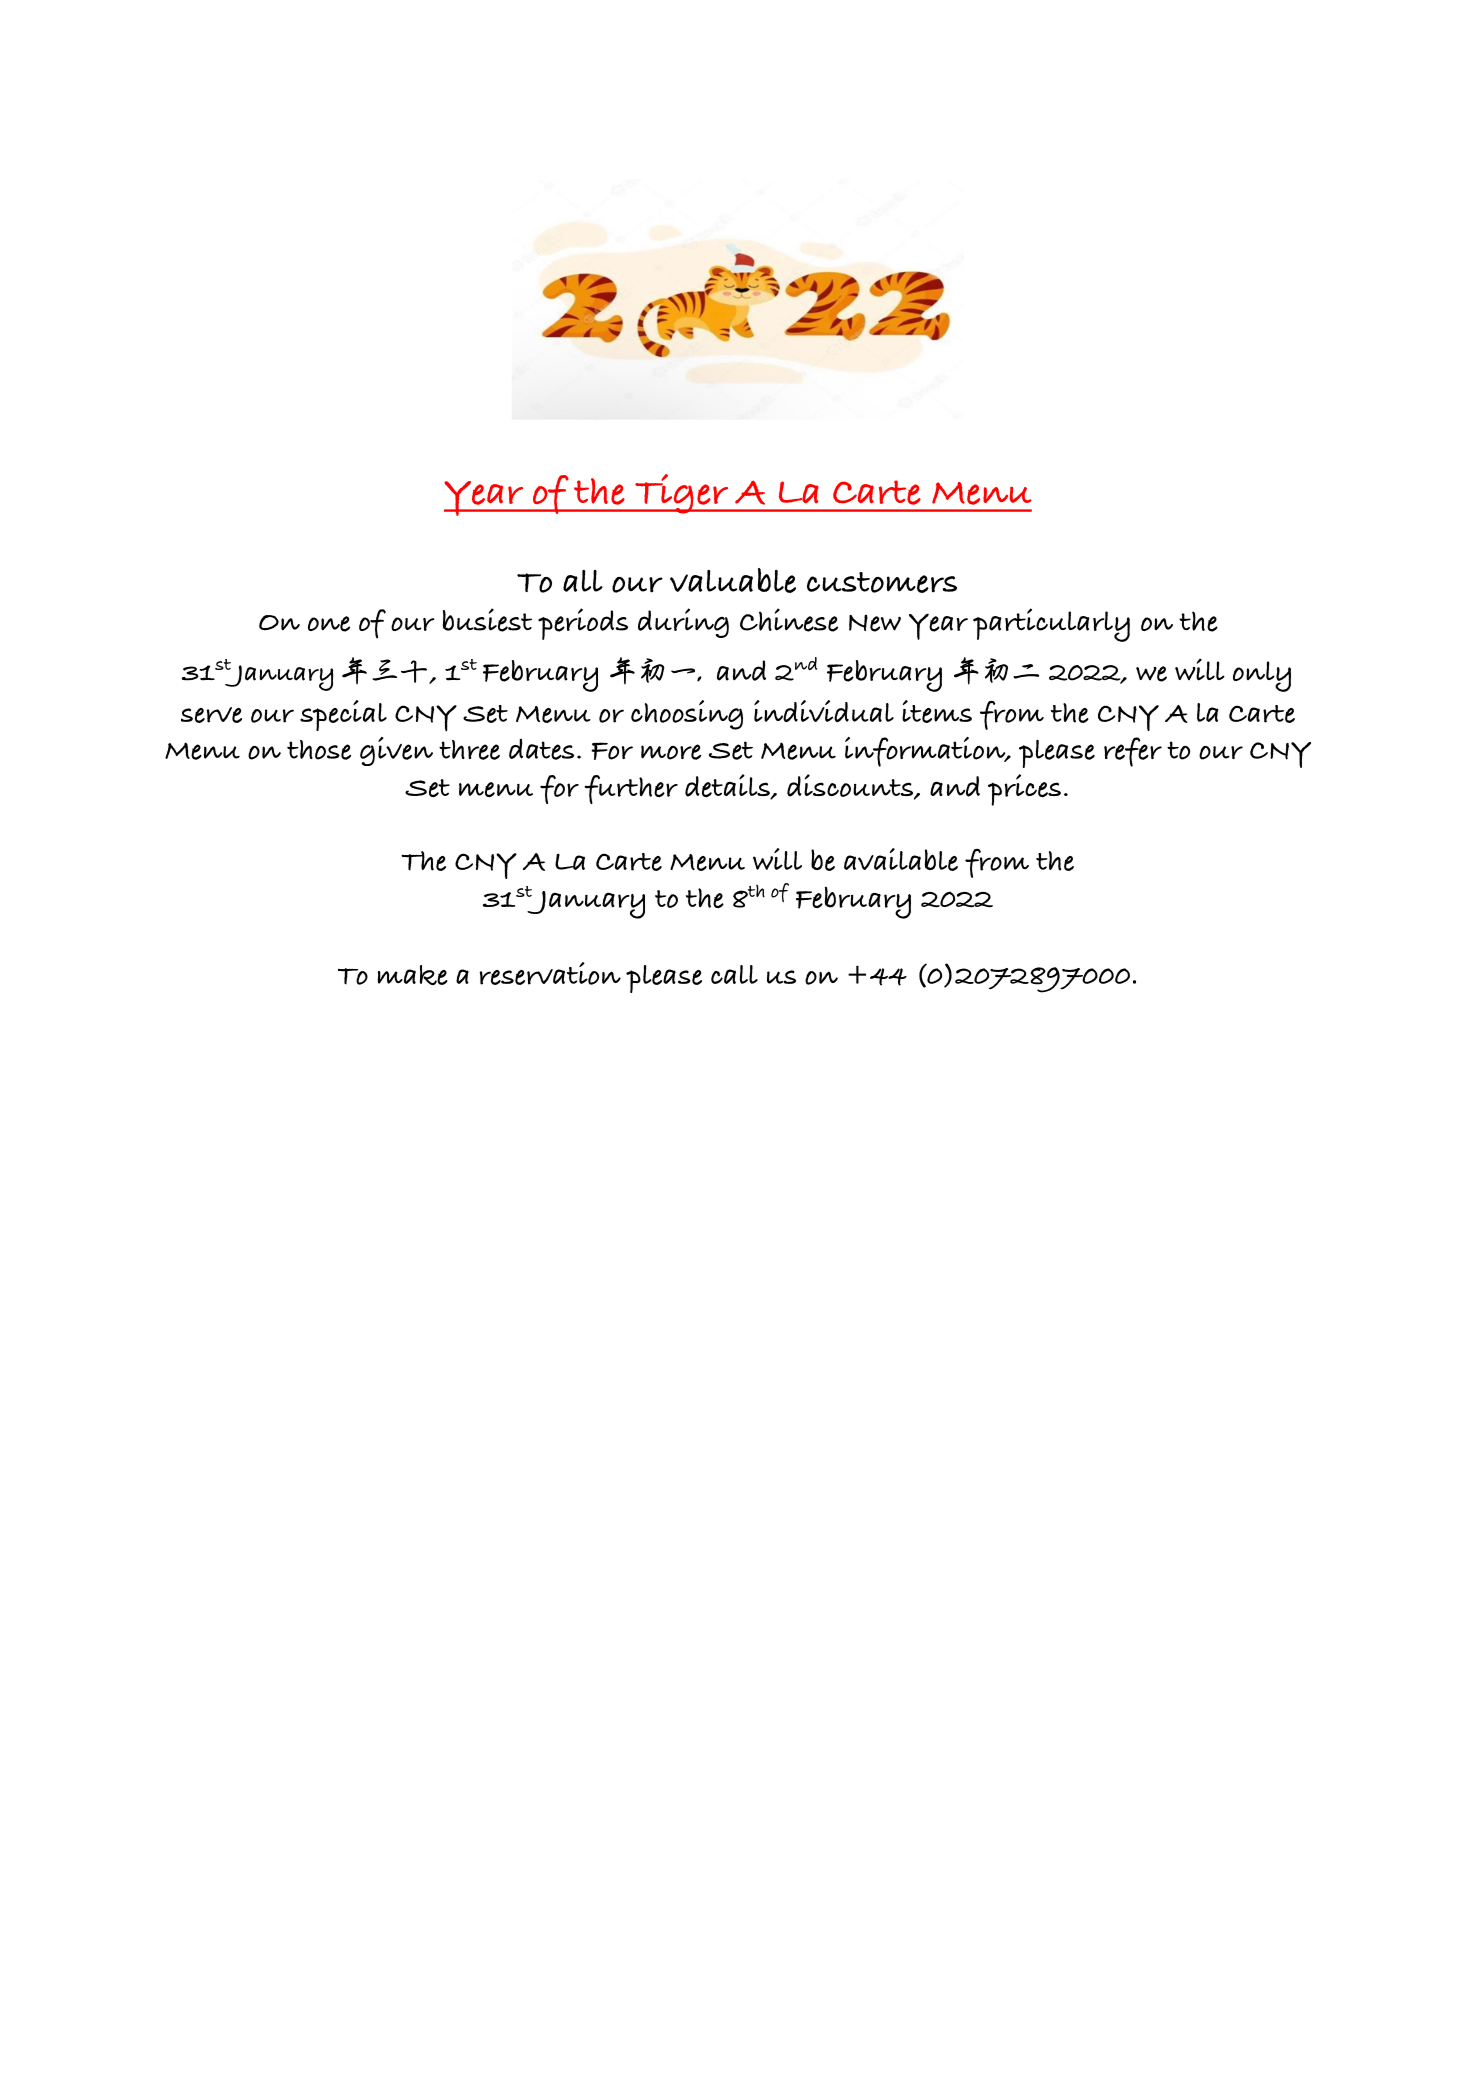  I want to click on prices, so click(1024, 790).
